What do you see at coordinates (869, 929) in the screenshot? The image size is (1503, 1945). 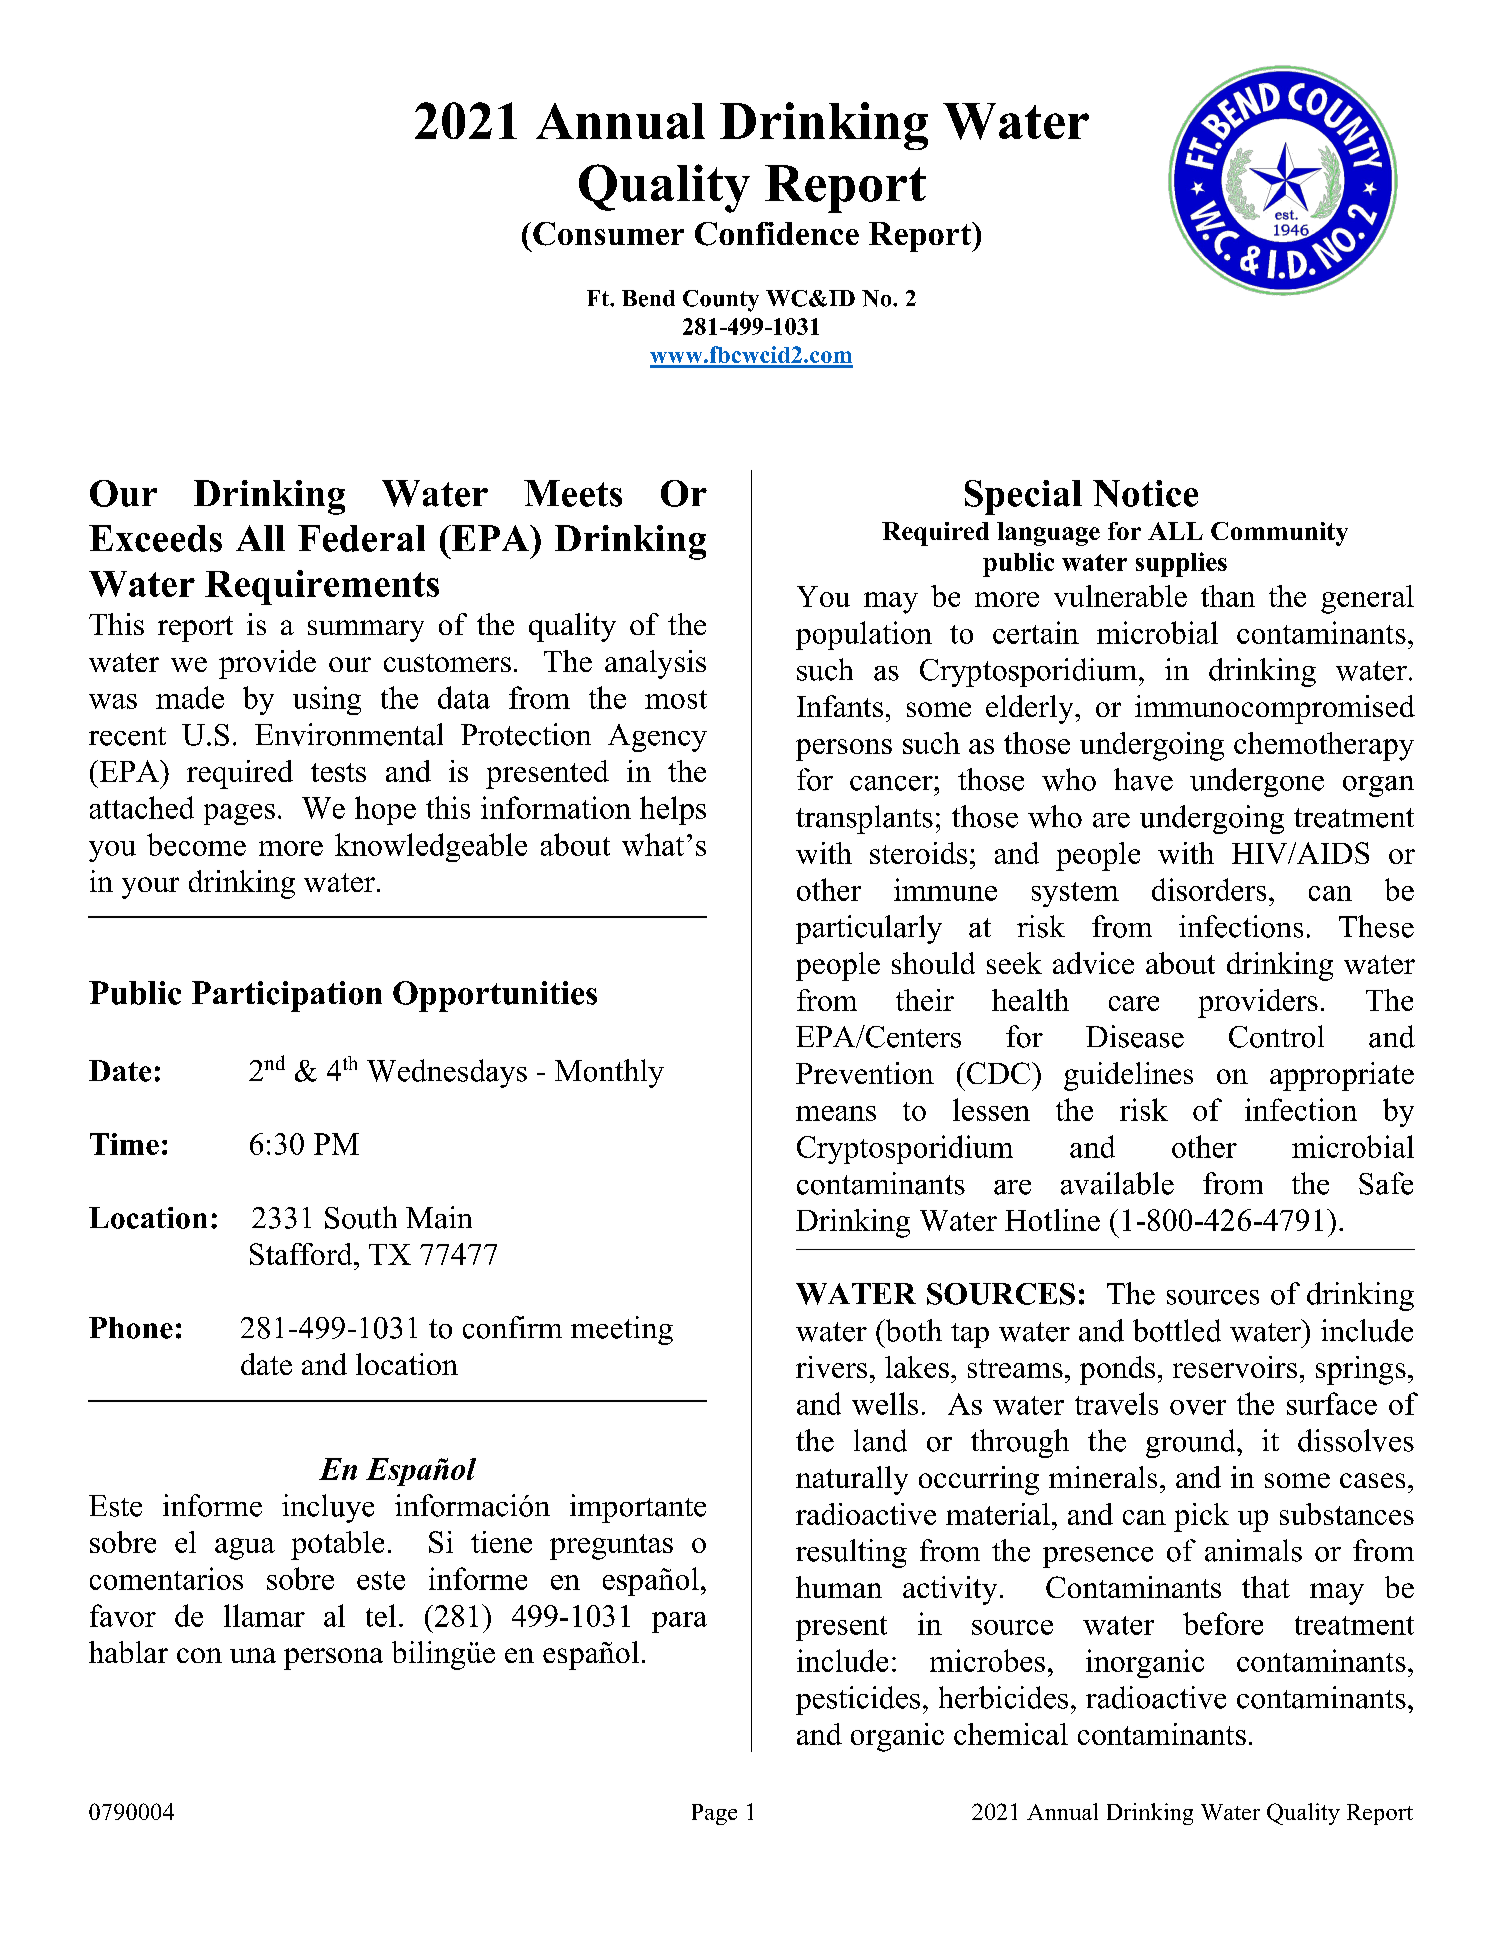 I see `particularly` at bounding box center [869, 929].
